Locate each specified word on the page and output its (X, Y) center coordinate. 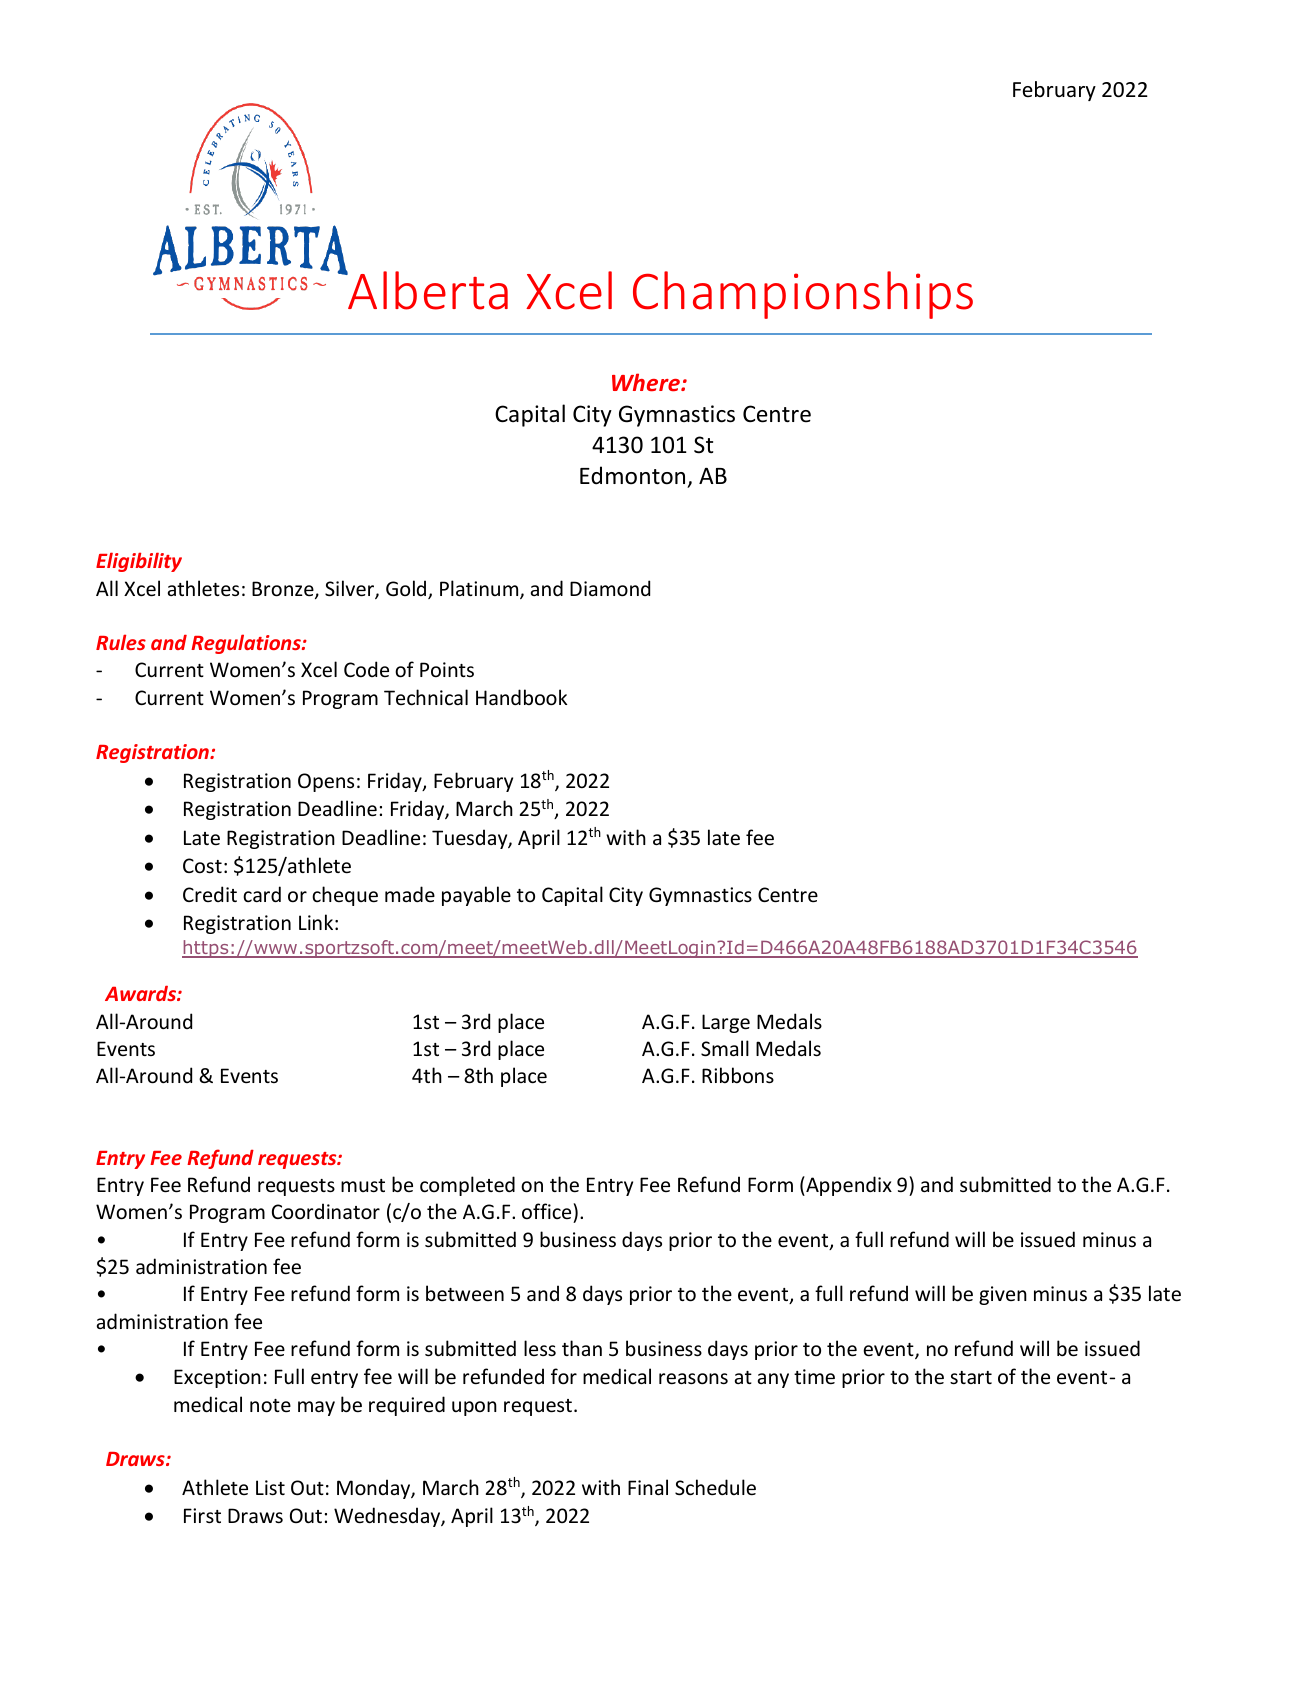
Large (726, 1023)
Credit (210, 894)
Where (647, 382)
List (270, 1488)
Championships (803, 295)
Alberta (427, 290)
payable (476, 896)
